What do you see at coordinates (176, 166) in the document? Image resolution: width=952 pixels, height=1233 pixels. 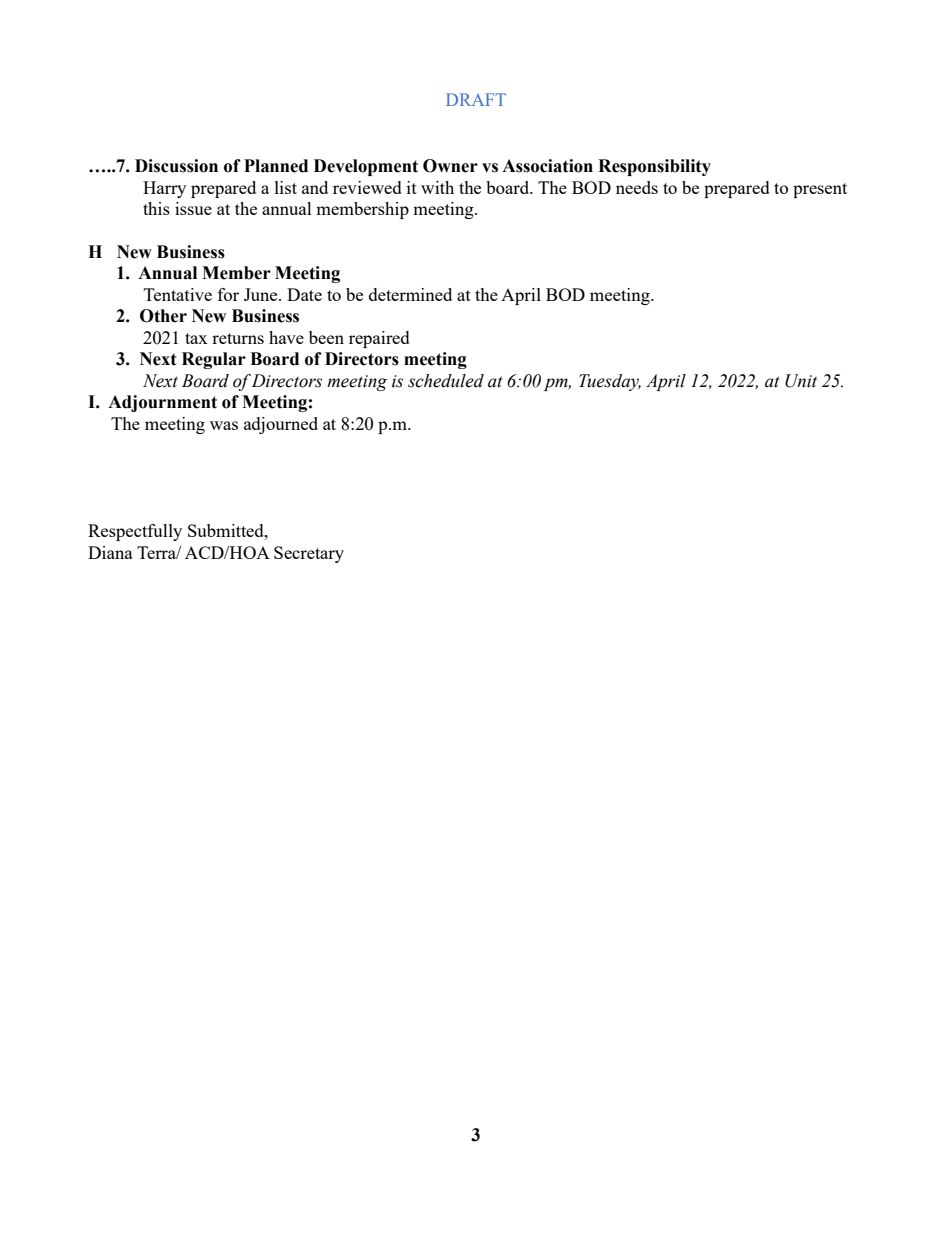 I see `Discussion` at bounding box center [176, 166].
